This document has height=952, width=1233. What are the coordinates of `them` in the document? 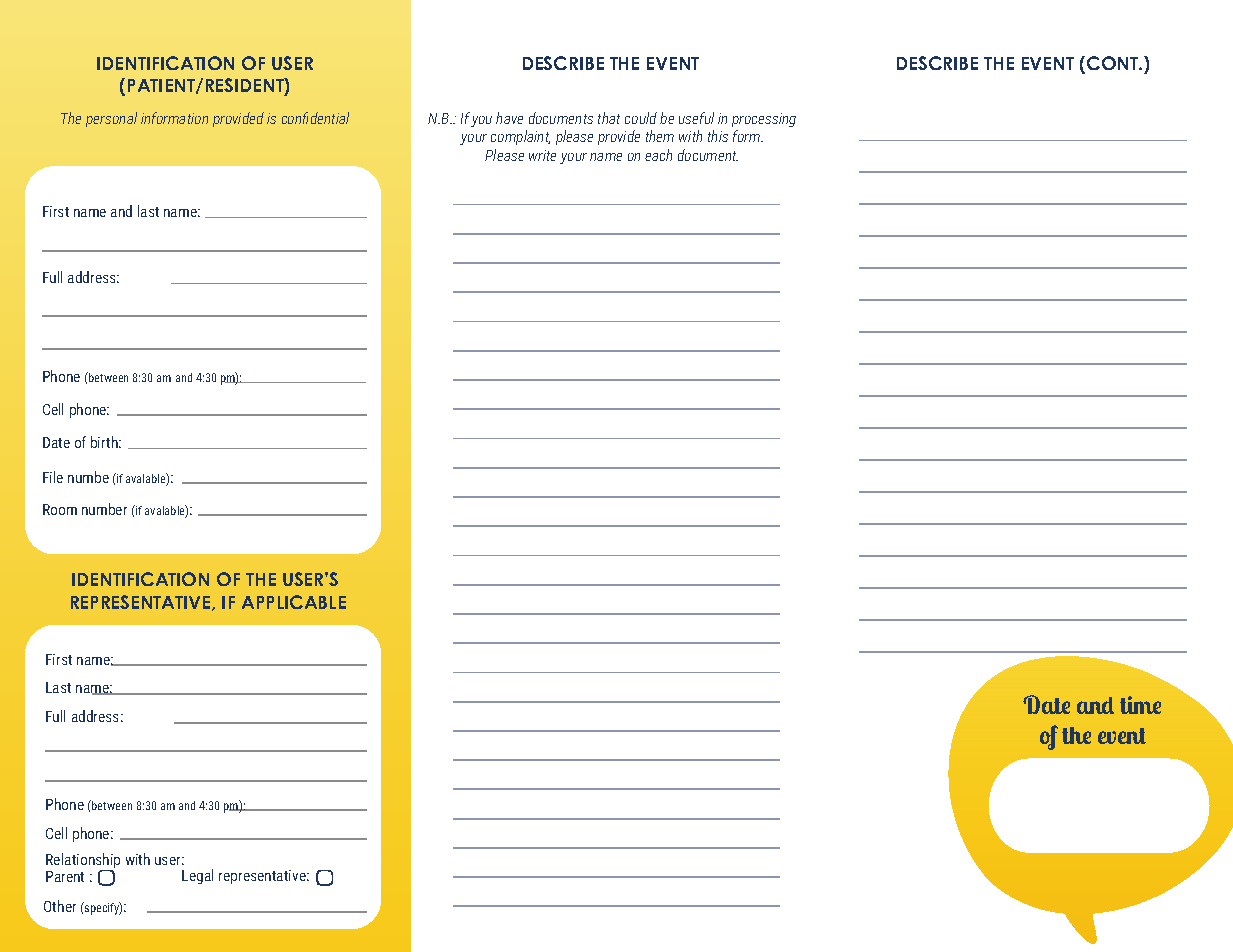 It's located at (660, 136).
